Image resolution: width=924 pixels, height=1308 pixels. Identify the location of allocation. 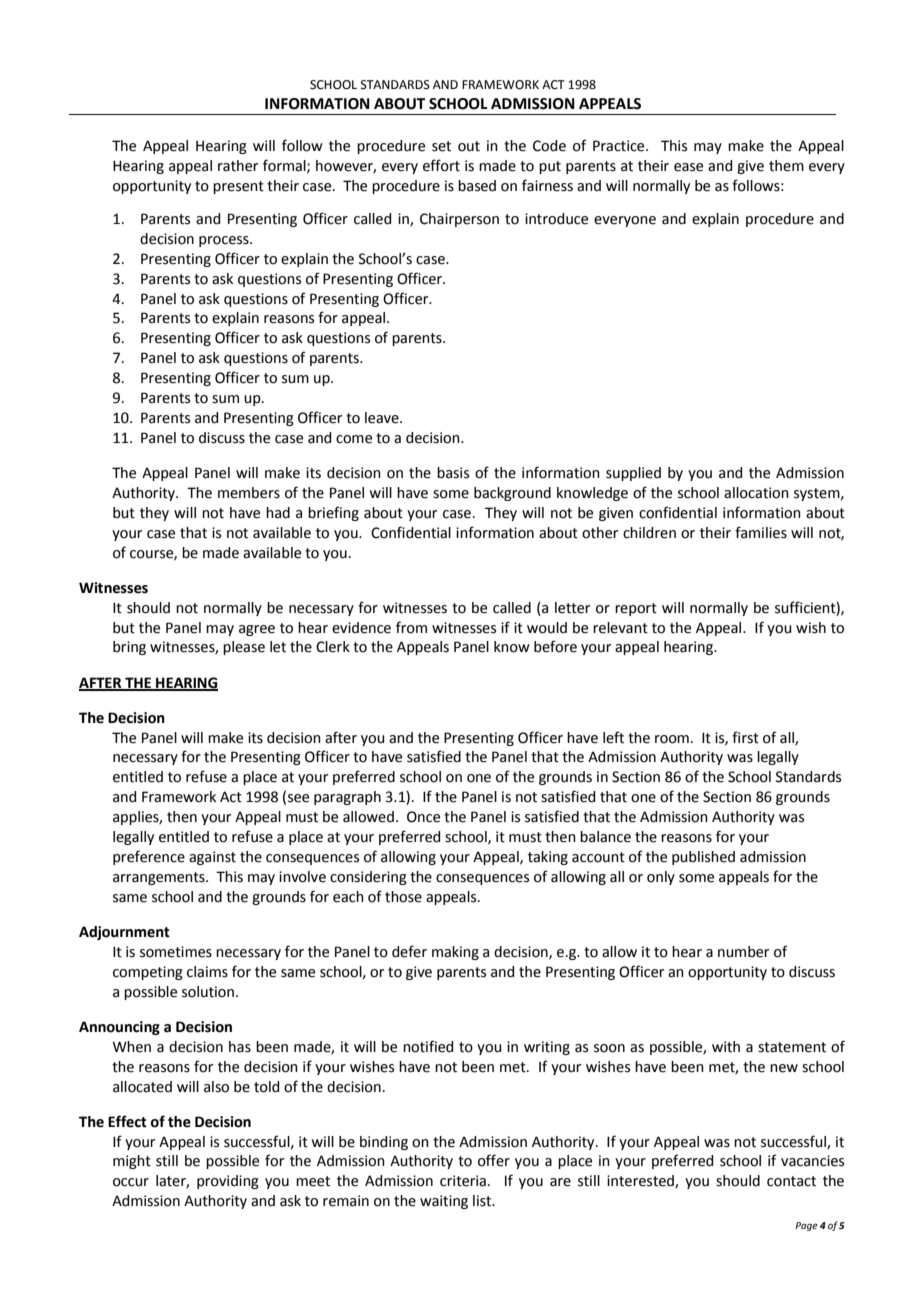
(756, 493).
